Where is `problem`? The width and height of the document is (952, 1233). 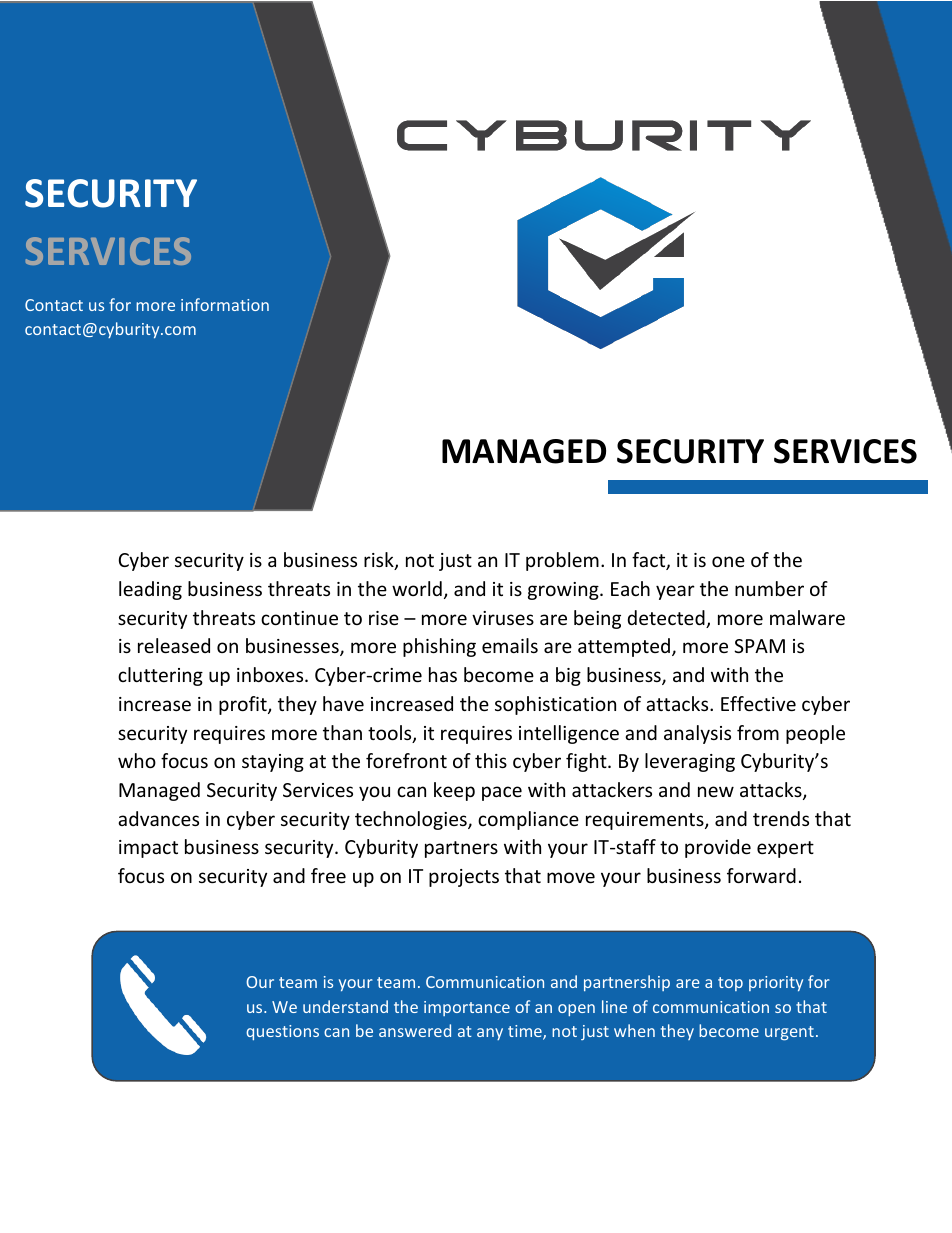 problem is located at coordinates (562, 561).
